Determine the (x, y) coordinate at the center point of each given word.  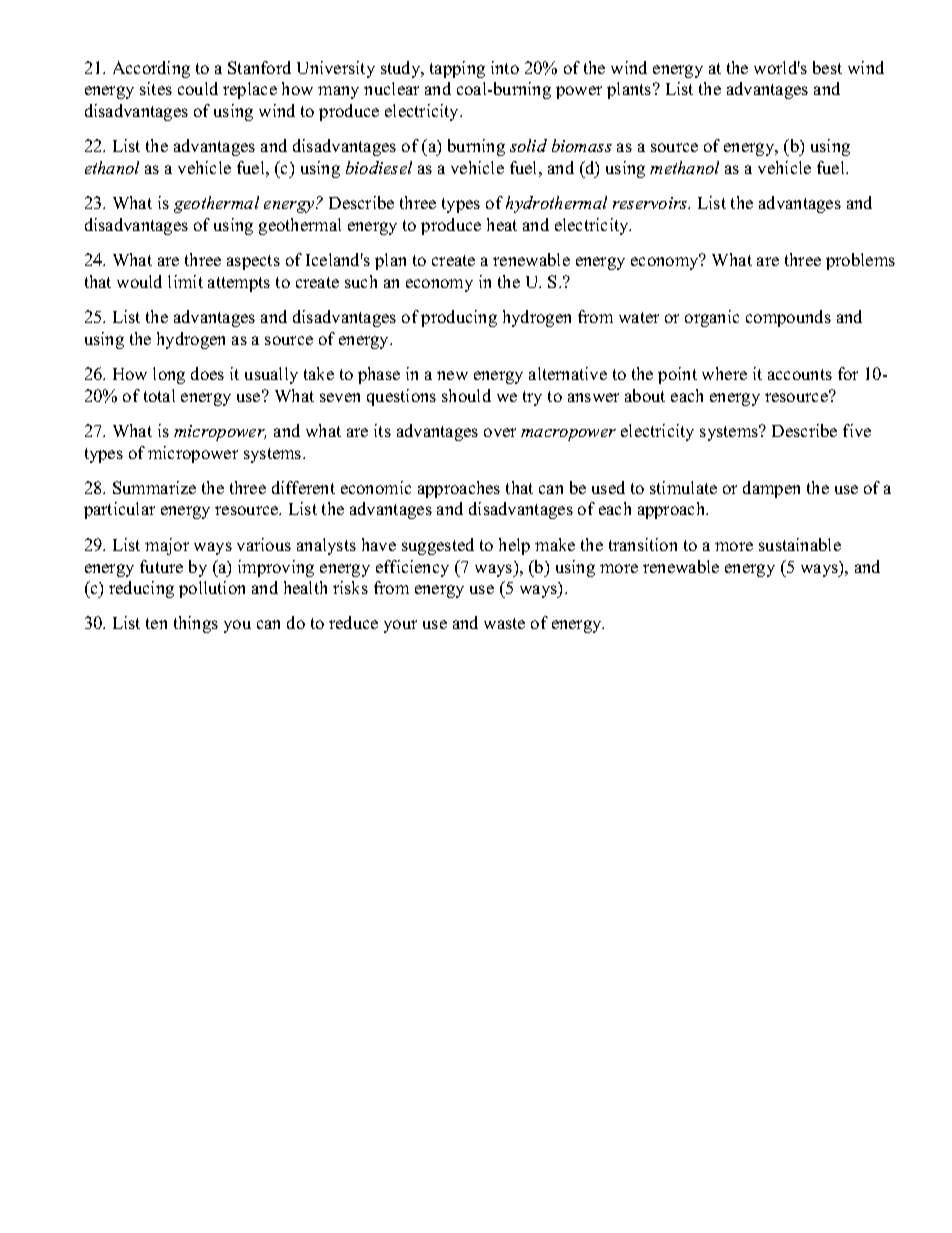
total (159, 395)
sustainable (800, 544)
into (505, 67)
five (857, 430)
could (198, 88)
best (827, 67)
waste (504, 623)
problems (860, 261)
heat (502, 224)
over (500, 432)
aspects (253, 262)
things (196, 624)
